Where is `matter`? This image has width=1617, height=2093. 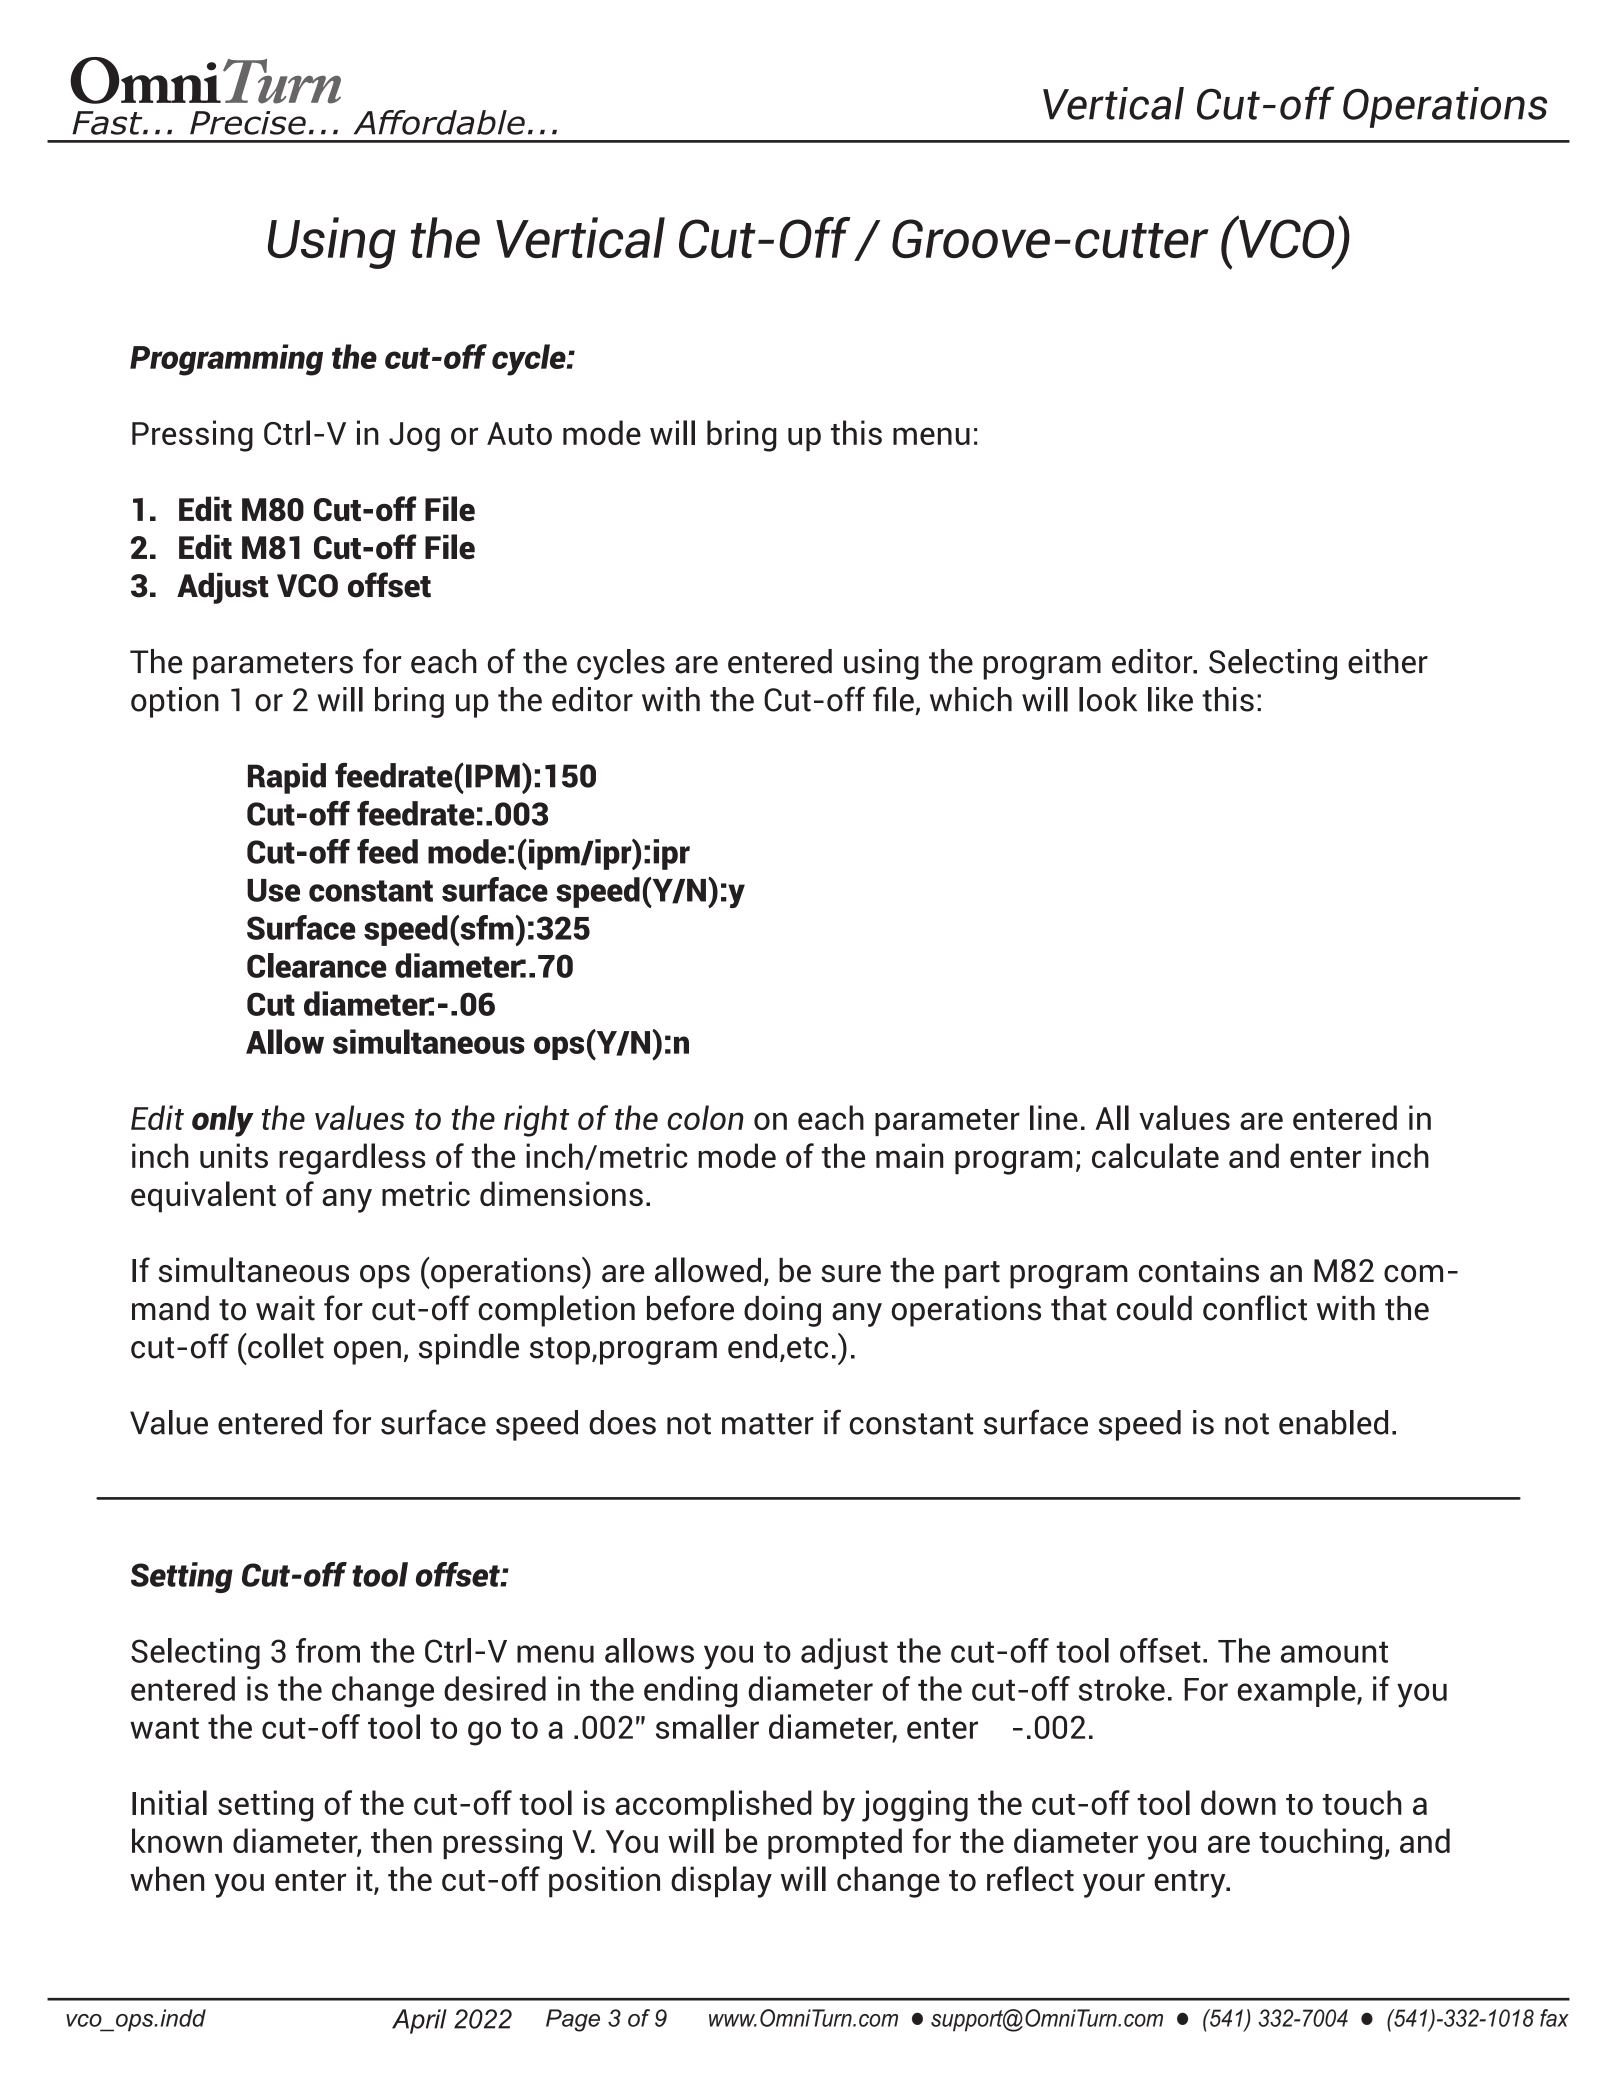
matter is located at coordinates (768, 1424).
